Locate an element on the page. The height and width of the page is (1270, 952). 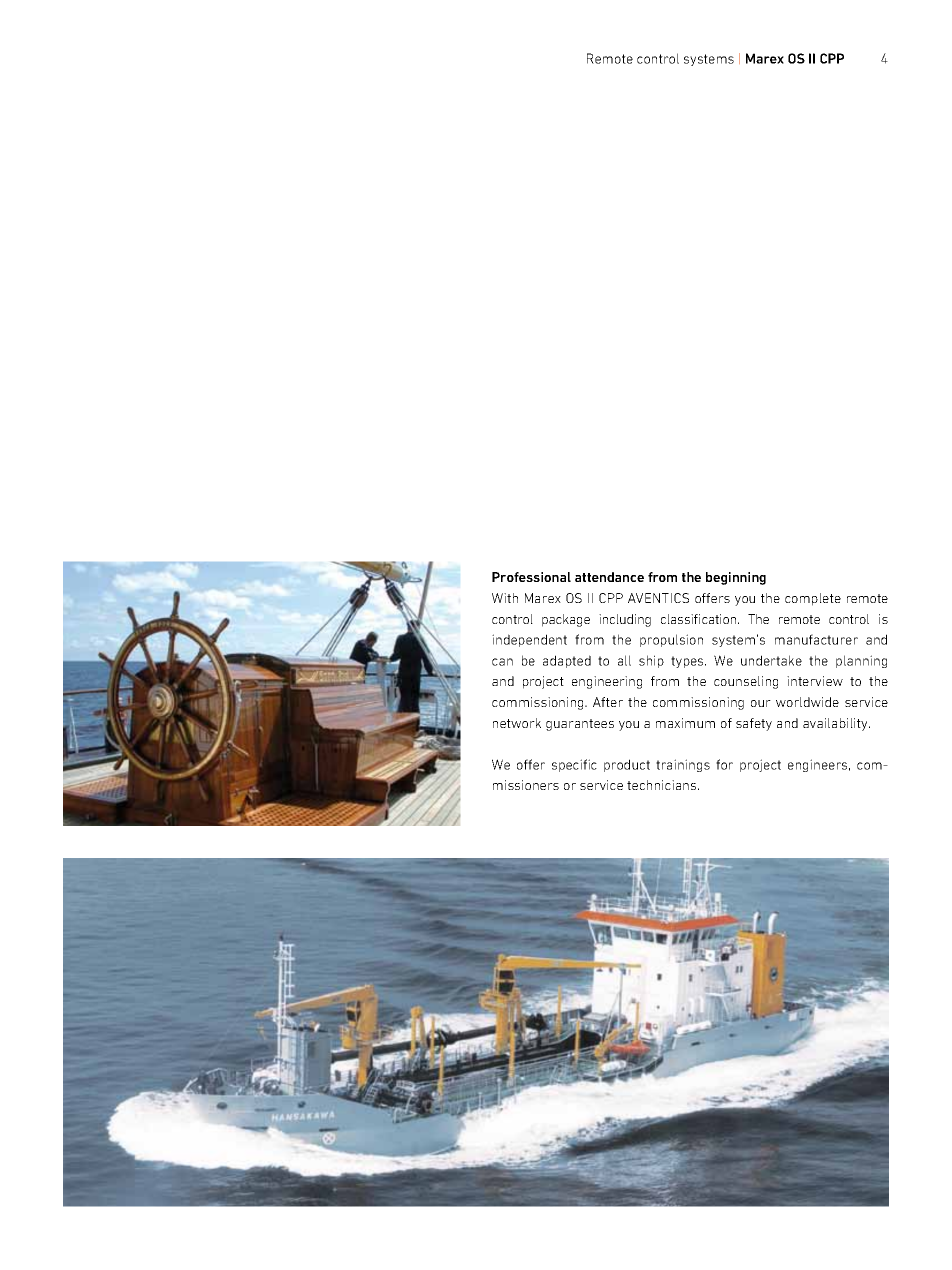
independent is located at coordinates (529, 640).
